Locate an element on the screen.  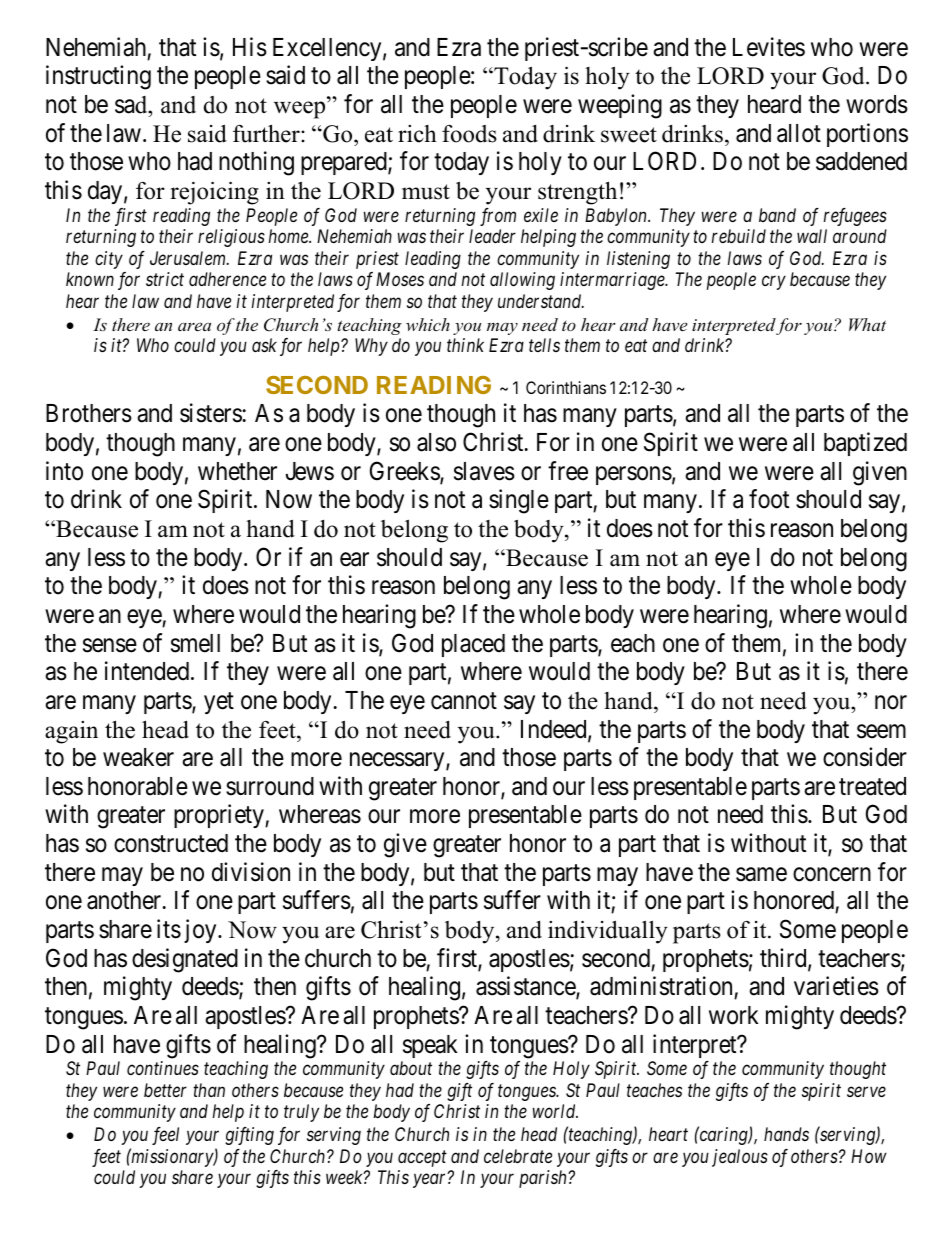
same is located at coordinates (761, 874).
